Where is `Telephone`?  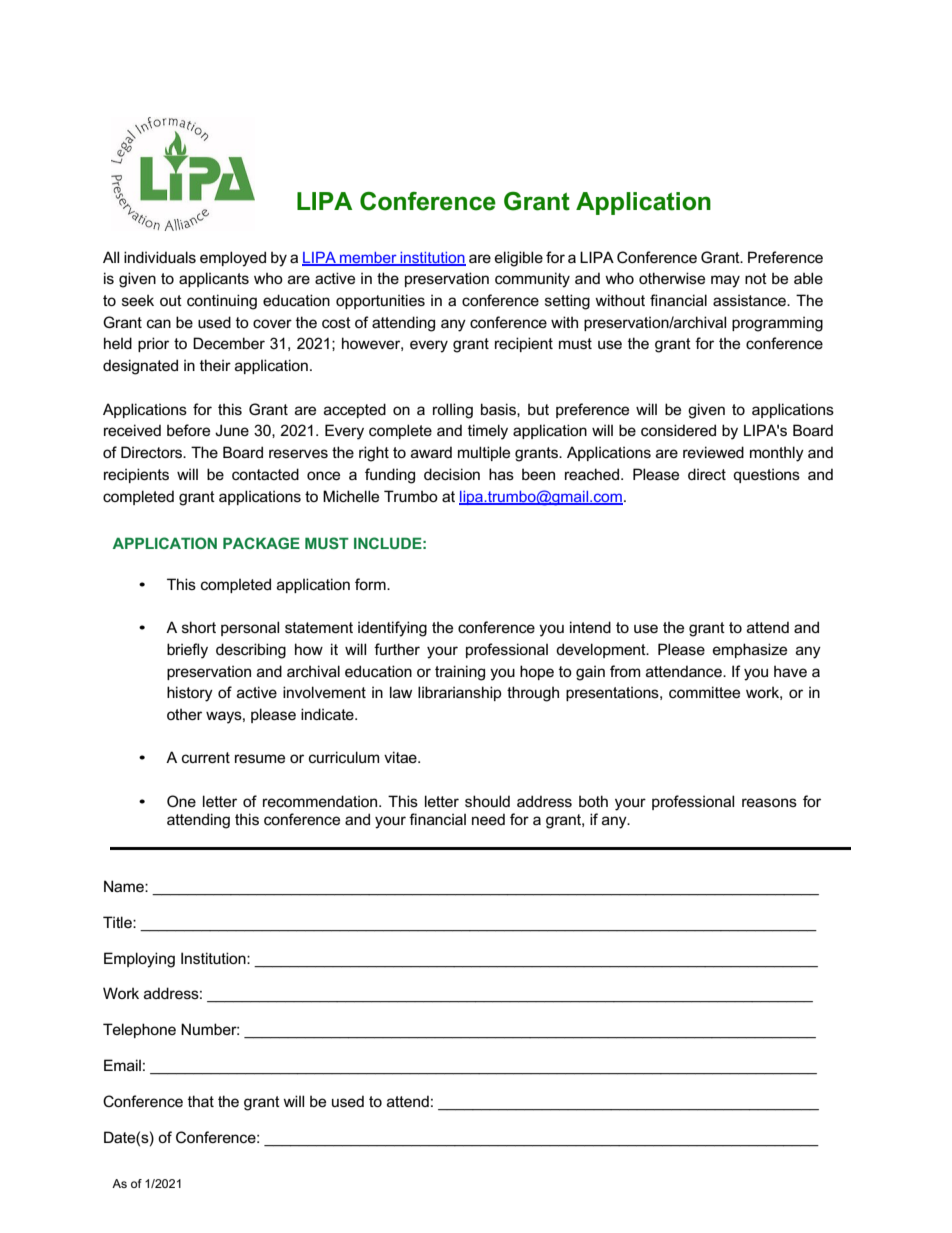 Telephone is located at coordinates (139, 1030).
